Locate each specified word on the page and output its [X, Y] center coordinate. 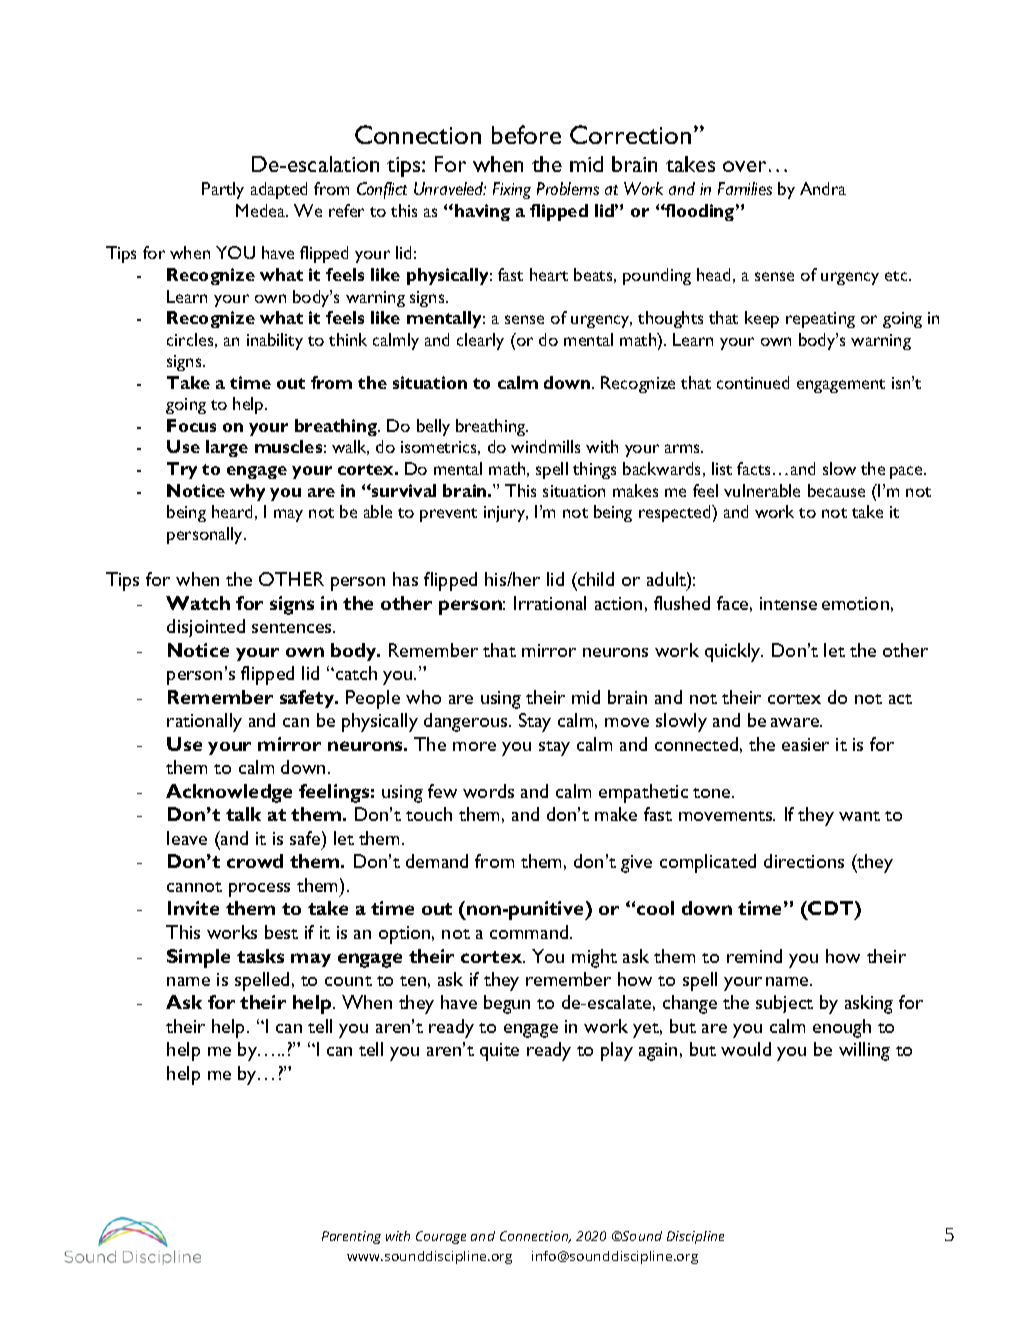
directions [804, 861]
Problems [568, 188]
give [636, 864]
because [836, 490]
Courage [441, 1237]
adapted [279, 190]
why [247, 492]
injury [506, 514]
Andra [823, 188]
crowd [255, 861]
